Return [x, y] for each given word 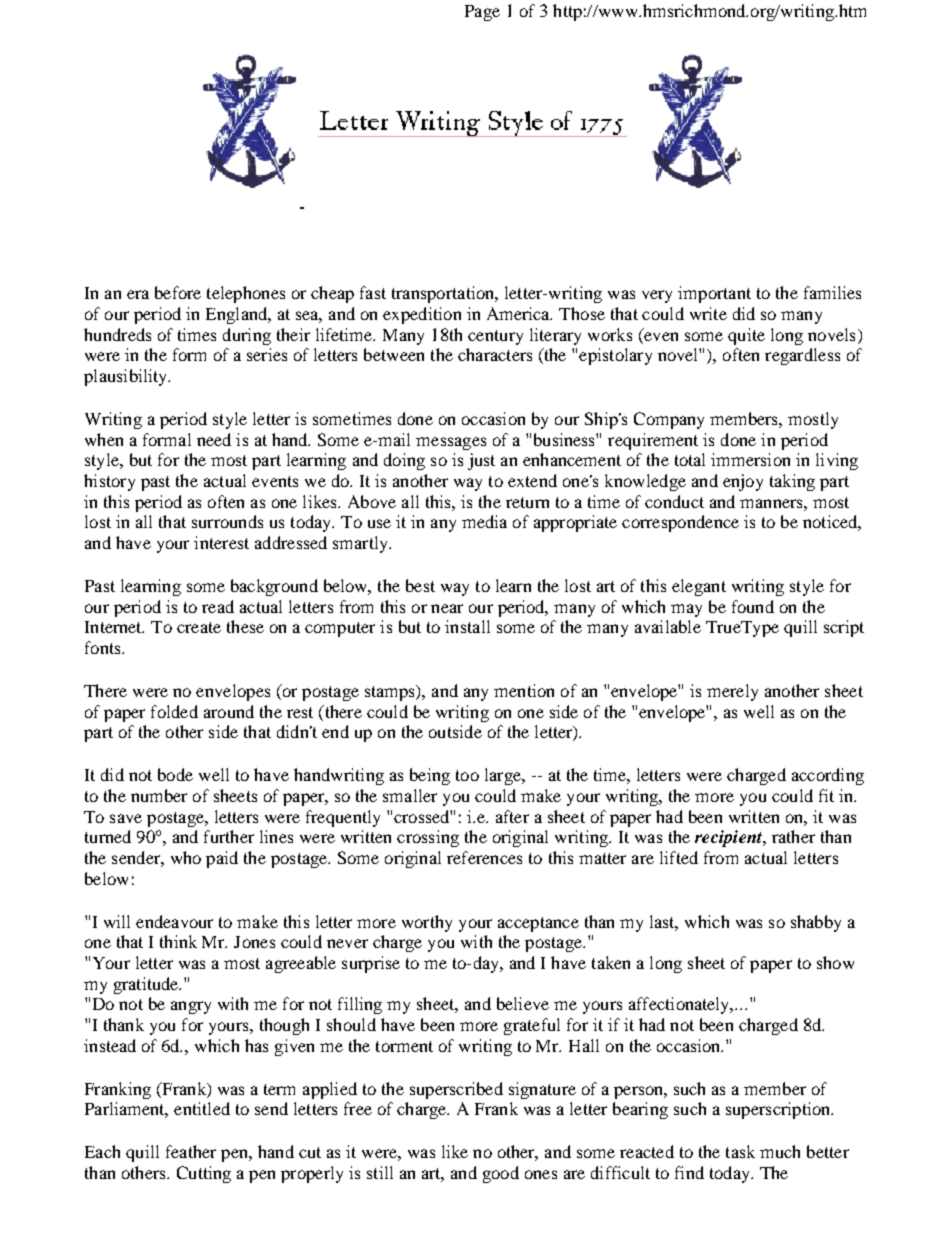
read [218, 606]
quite [746, 336]
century [495, 337]
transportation [444, 294]
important [714, 294]
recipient [730, 838]
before [178, 292]
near [447, 608]
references [484, 857]
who [186, 857]
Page [482, 13]
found [753, 606]
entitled [202, 1108]
